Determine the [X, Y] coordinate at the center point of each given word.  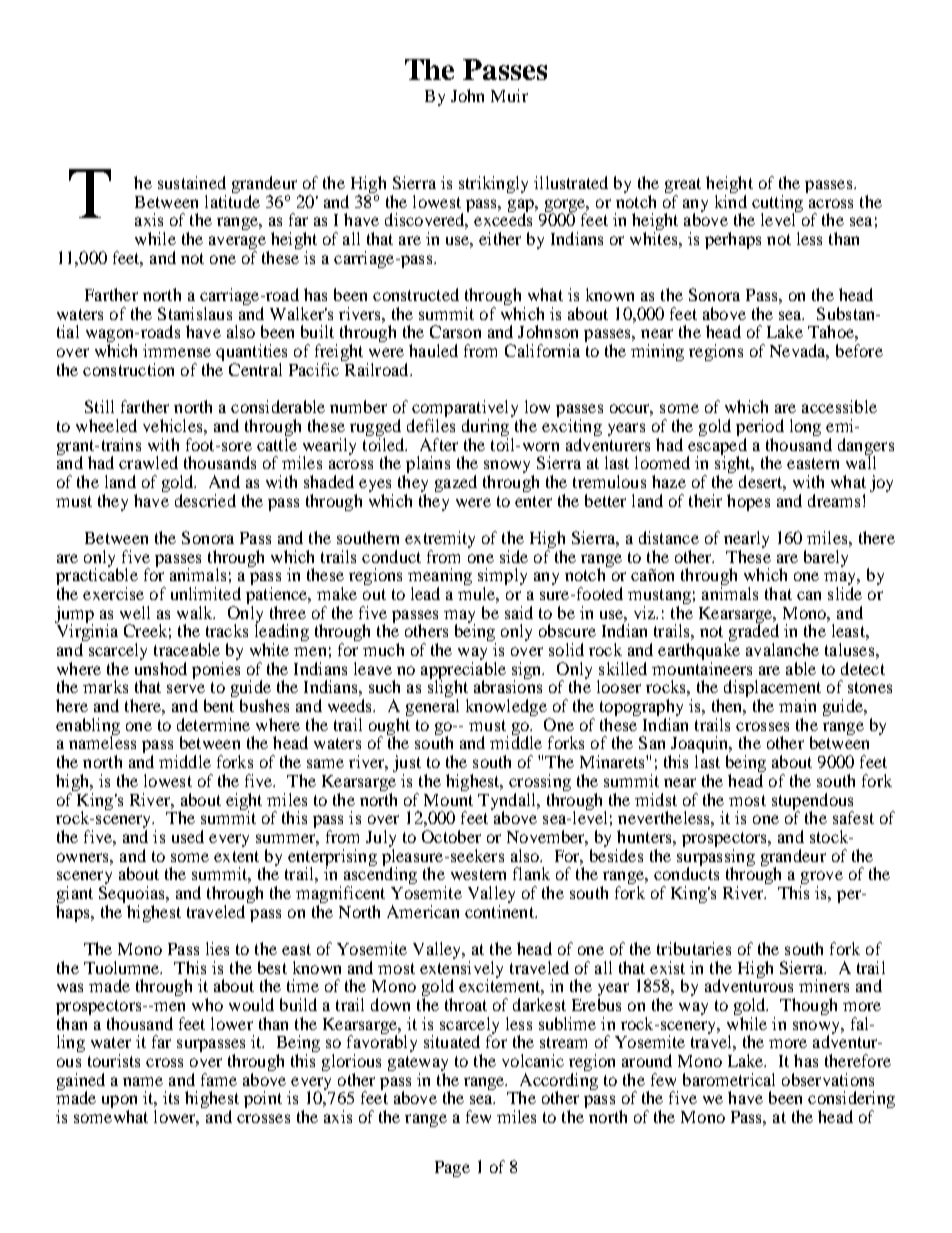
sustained [192, 182]
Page [452, 1169]
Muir [509, 95]
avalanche [782, 649]
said [519, 612]
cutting [777, 204]
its [171, 1097]
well [135, 612]
